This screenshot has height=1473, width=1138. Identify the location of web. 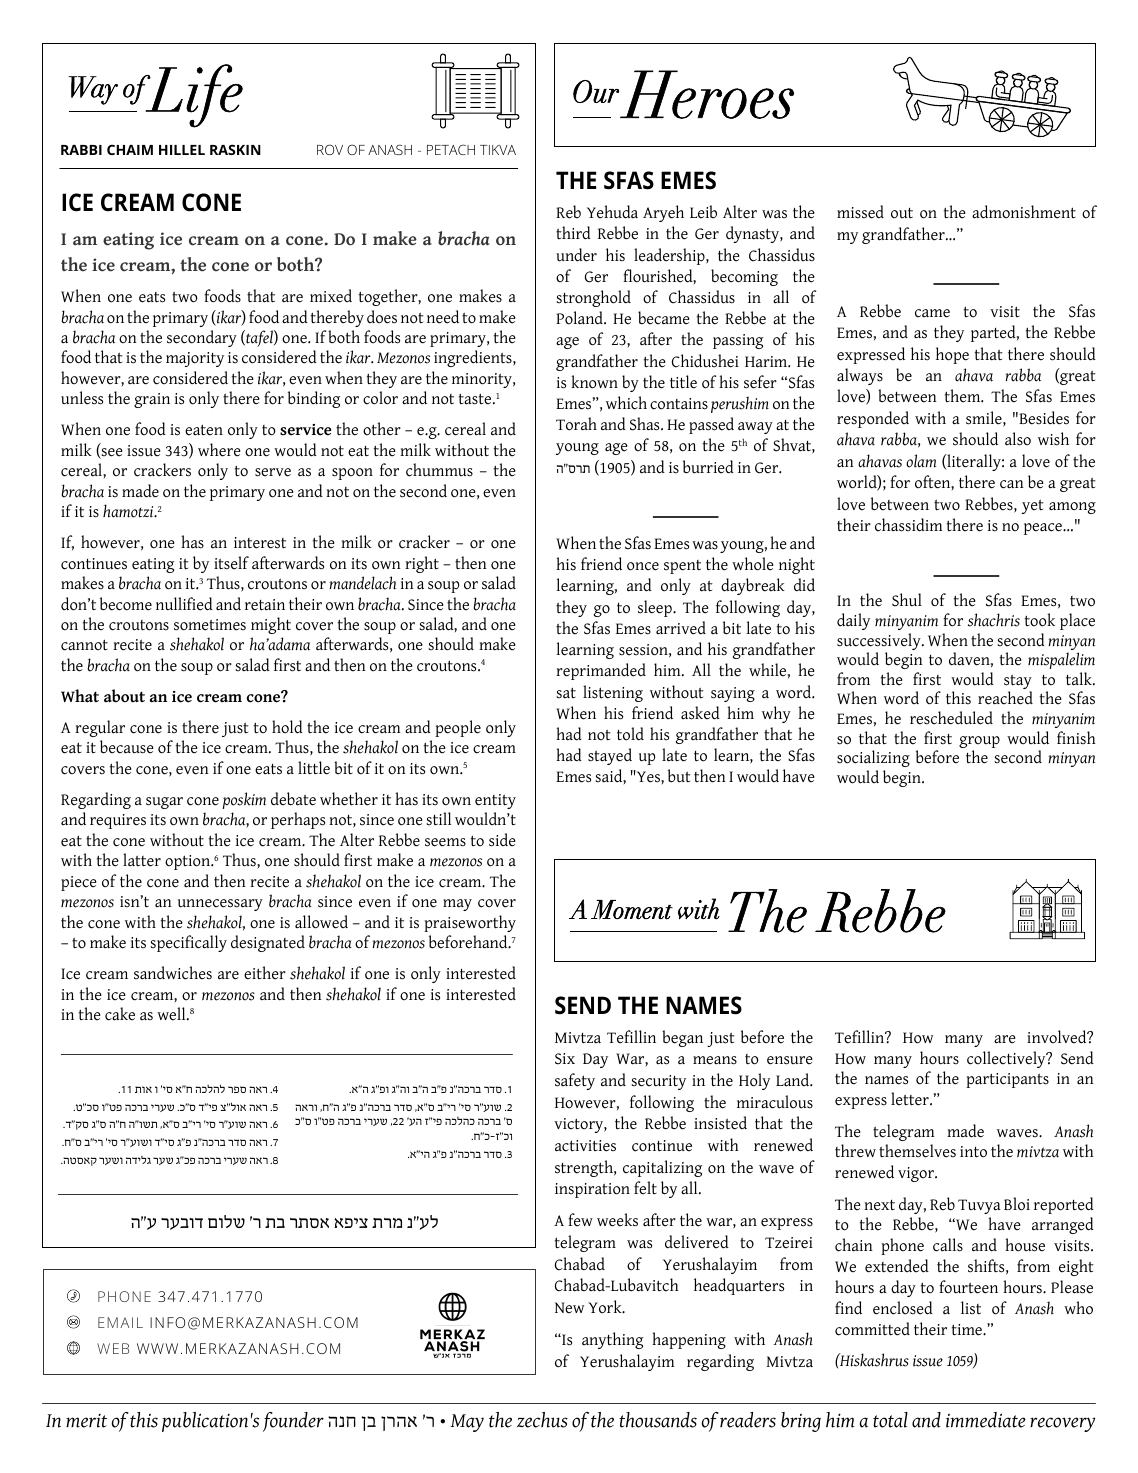
(113, 1348).
